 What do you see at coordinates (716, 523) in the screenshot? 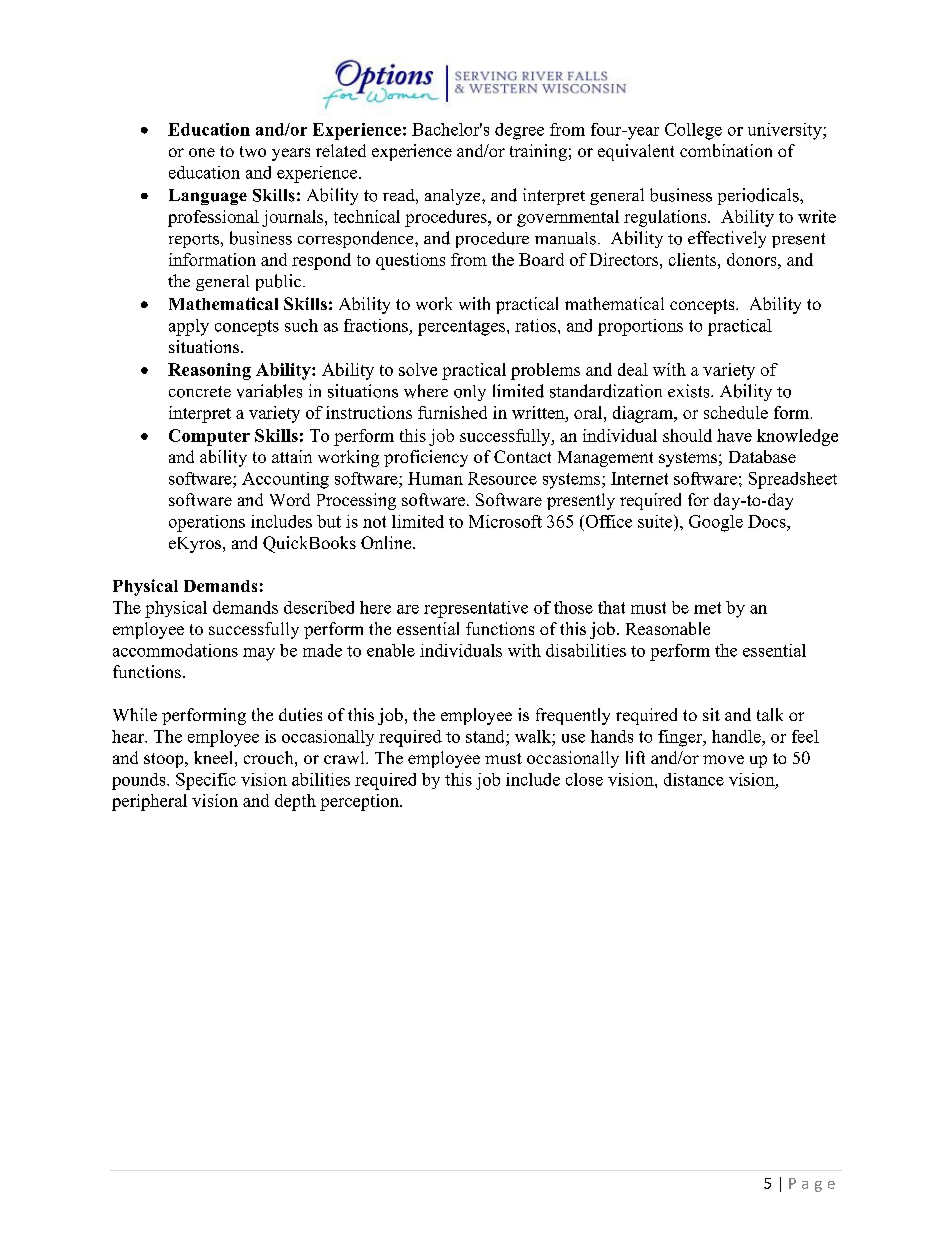
I see `Google` at bounding box center [716, 523].
